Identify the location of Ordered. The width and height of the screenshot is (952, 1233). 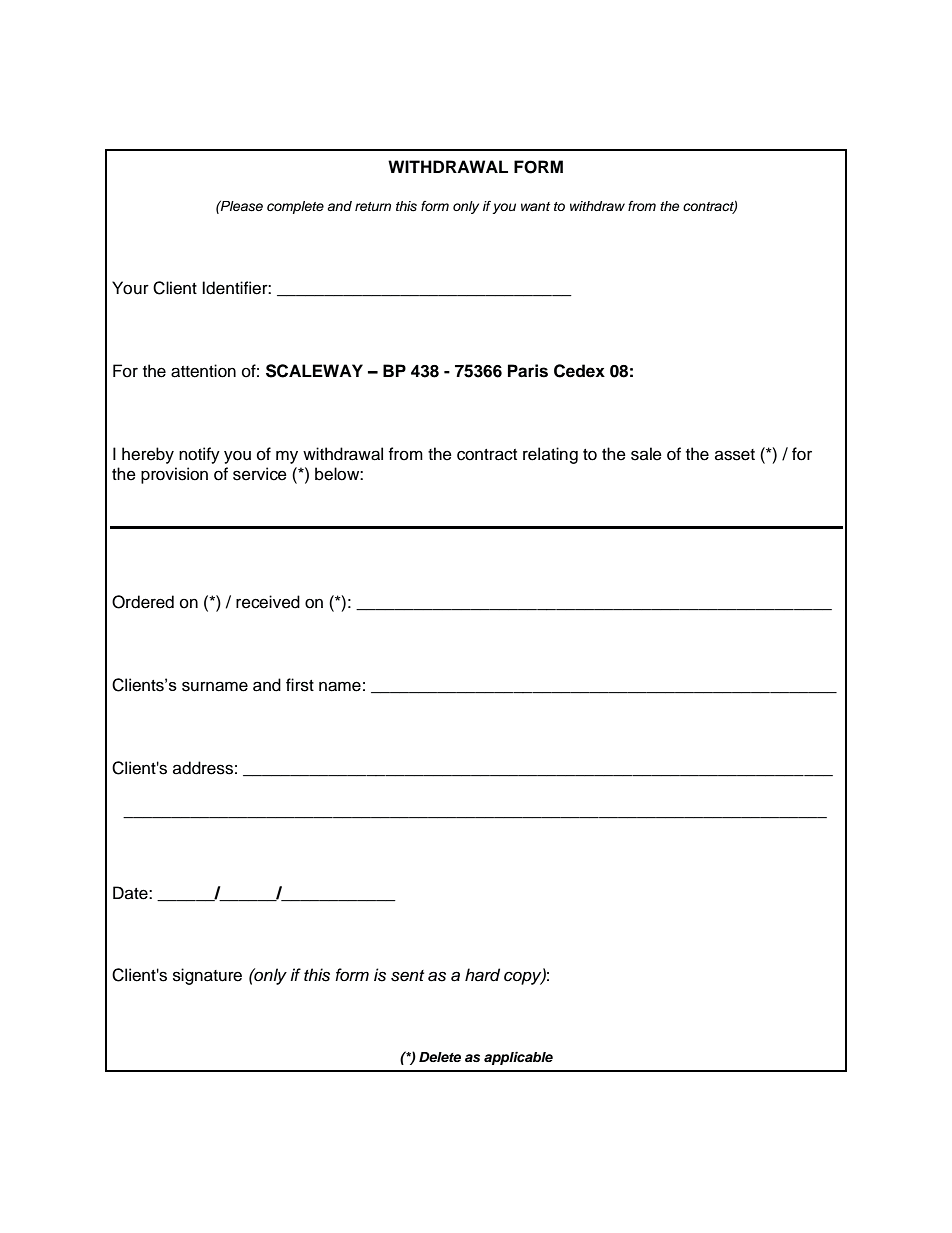
(143, 602).
